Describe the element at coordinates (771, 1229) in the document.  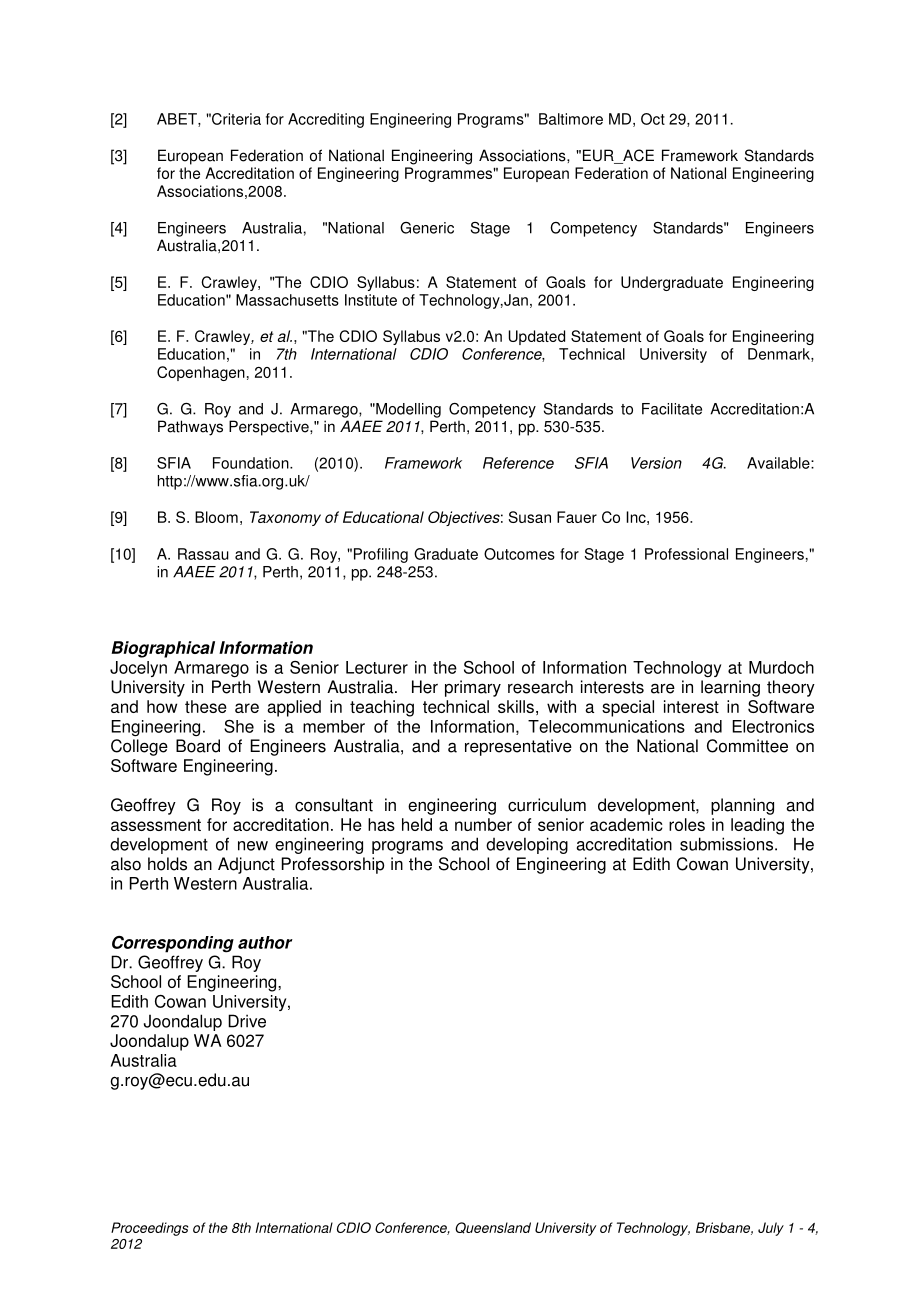
I see `July` at that location.
